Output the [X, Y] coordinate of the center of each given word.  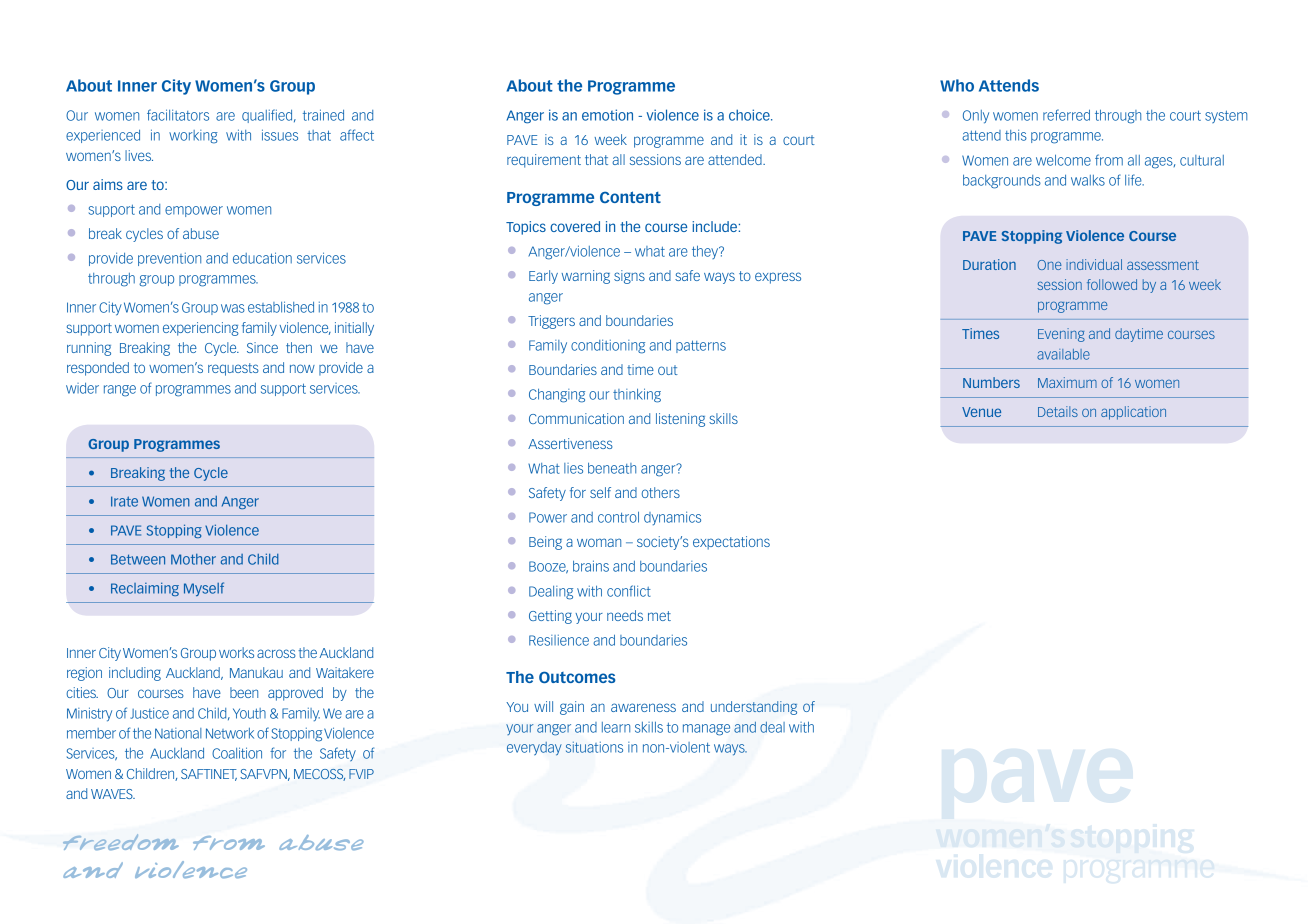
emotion [607, 115]
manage [706, 730]
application [1133, 413]
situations [594, 747]
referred [1066, 115]
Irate [124, 501]
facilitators [178, 115]
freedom [121, 842]
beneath [612, 468]
